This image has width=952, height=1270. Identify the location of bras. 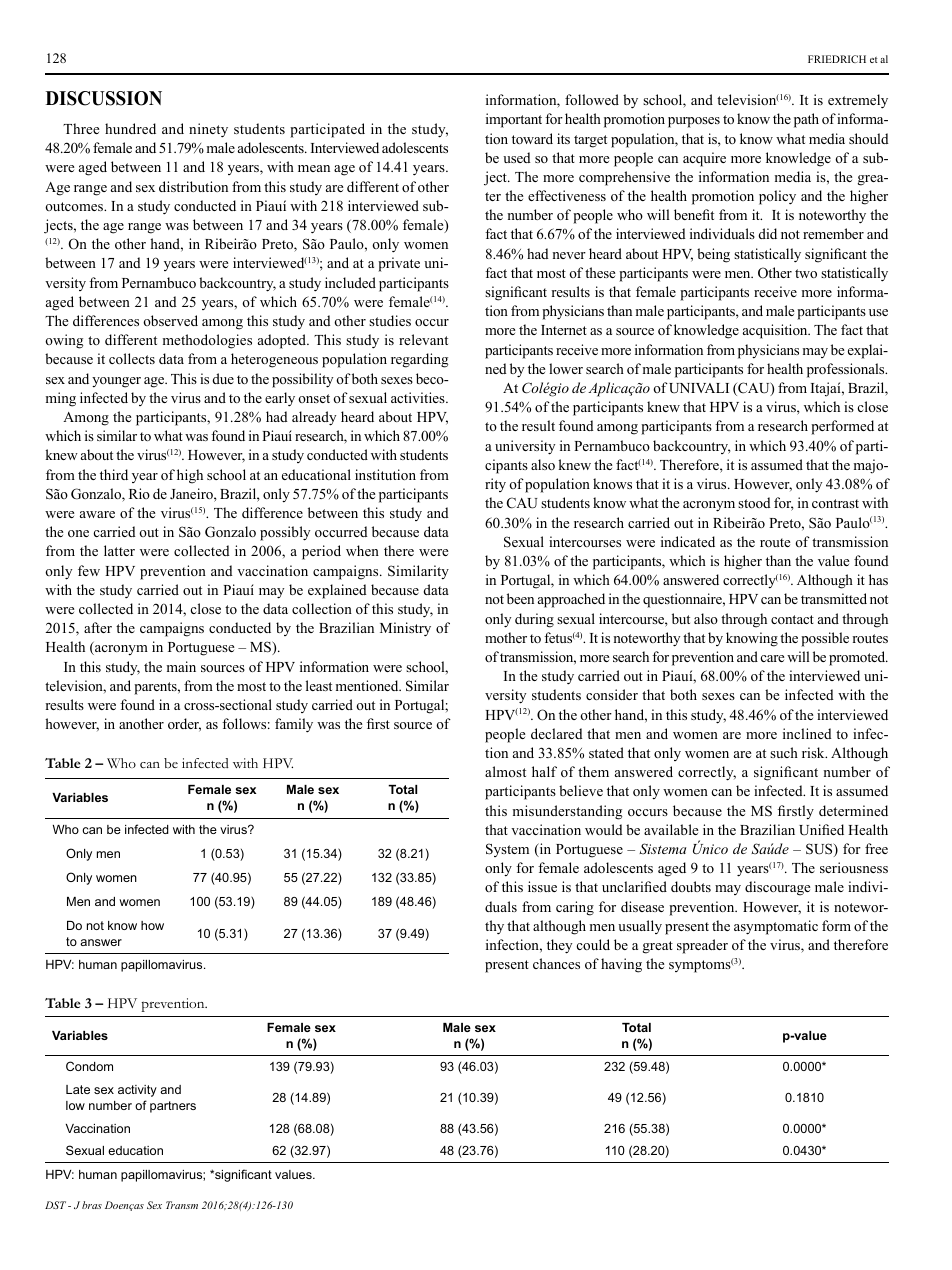
(92, 1205).
